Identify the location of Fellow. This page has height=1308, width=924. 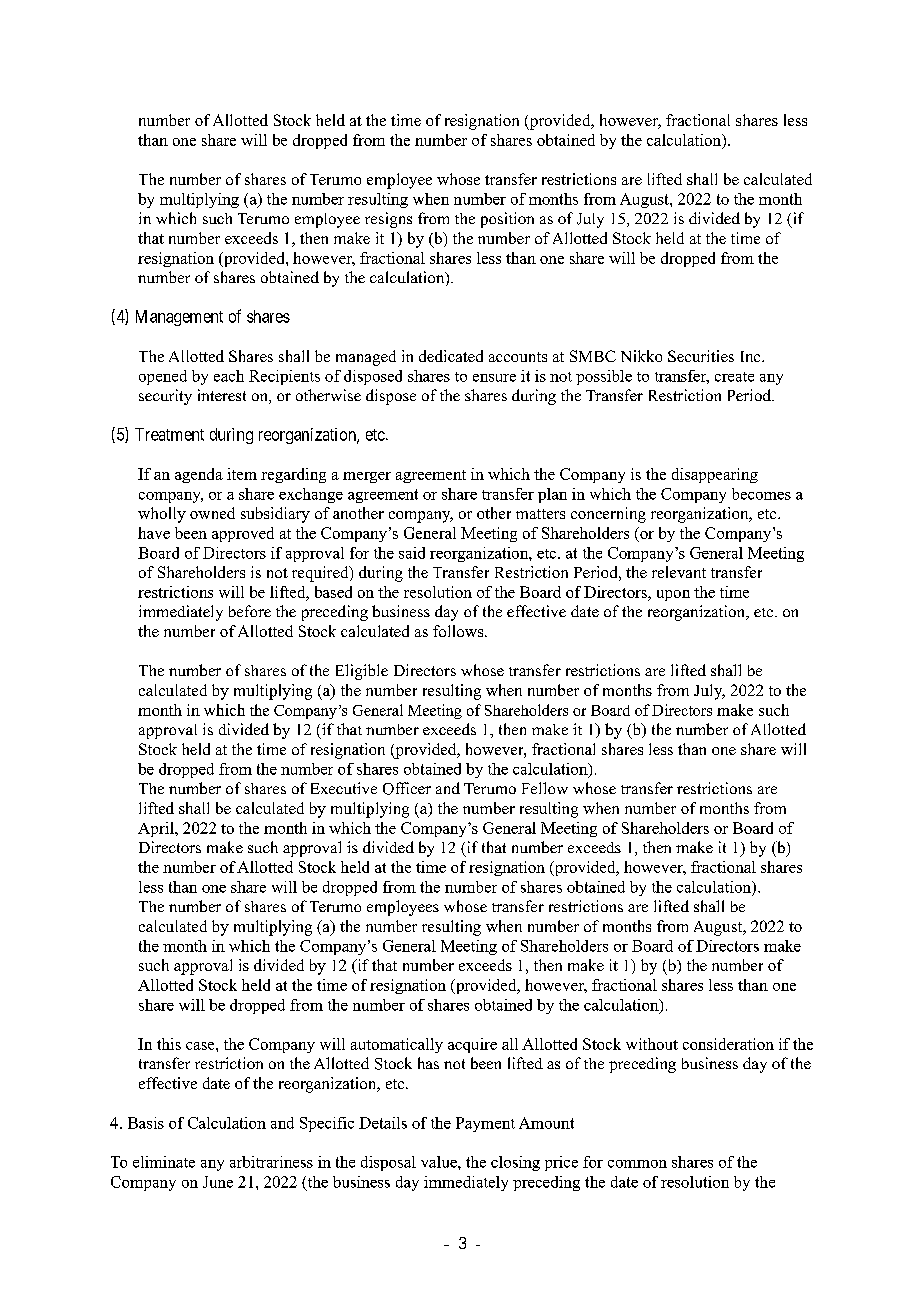
(545, 788).
